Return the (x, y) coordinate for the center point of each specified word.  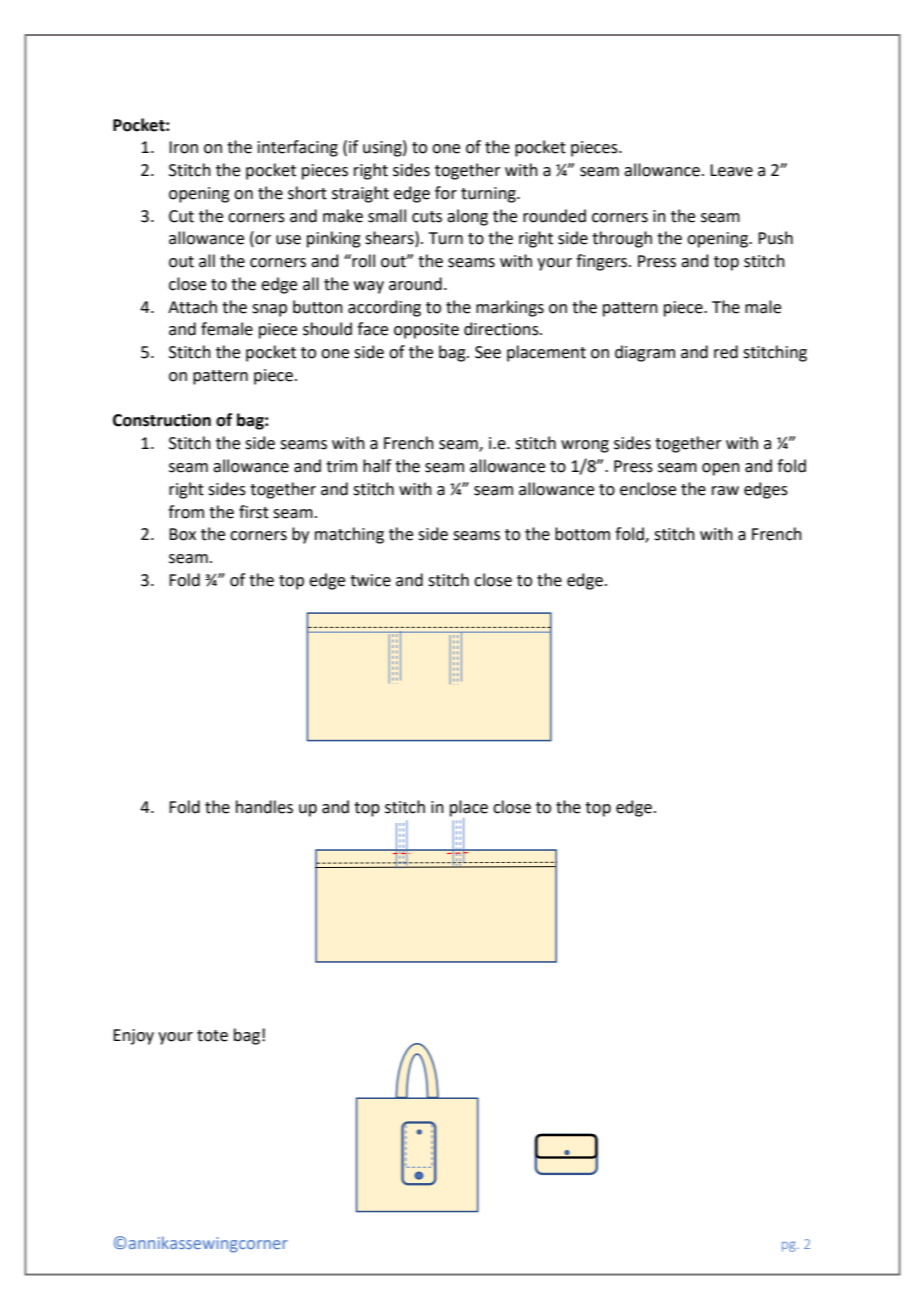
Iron (183, 147)
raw (725, 491)
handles (264, 807)
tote (212, 1036)
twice (370, 580)
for (446, 193)
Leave (731, 170)
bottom (582, 534)
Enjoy (133, 1037)
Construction (162, 420)
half (377, 466)
